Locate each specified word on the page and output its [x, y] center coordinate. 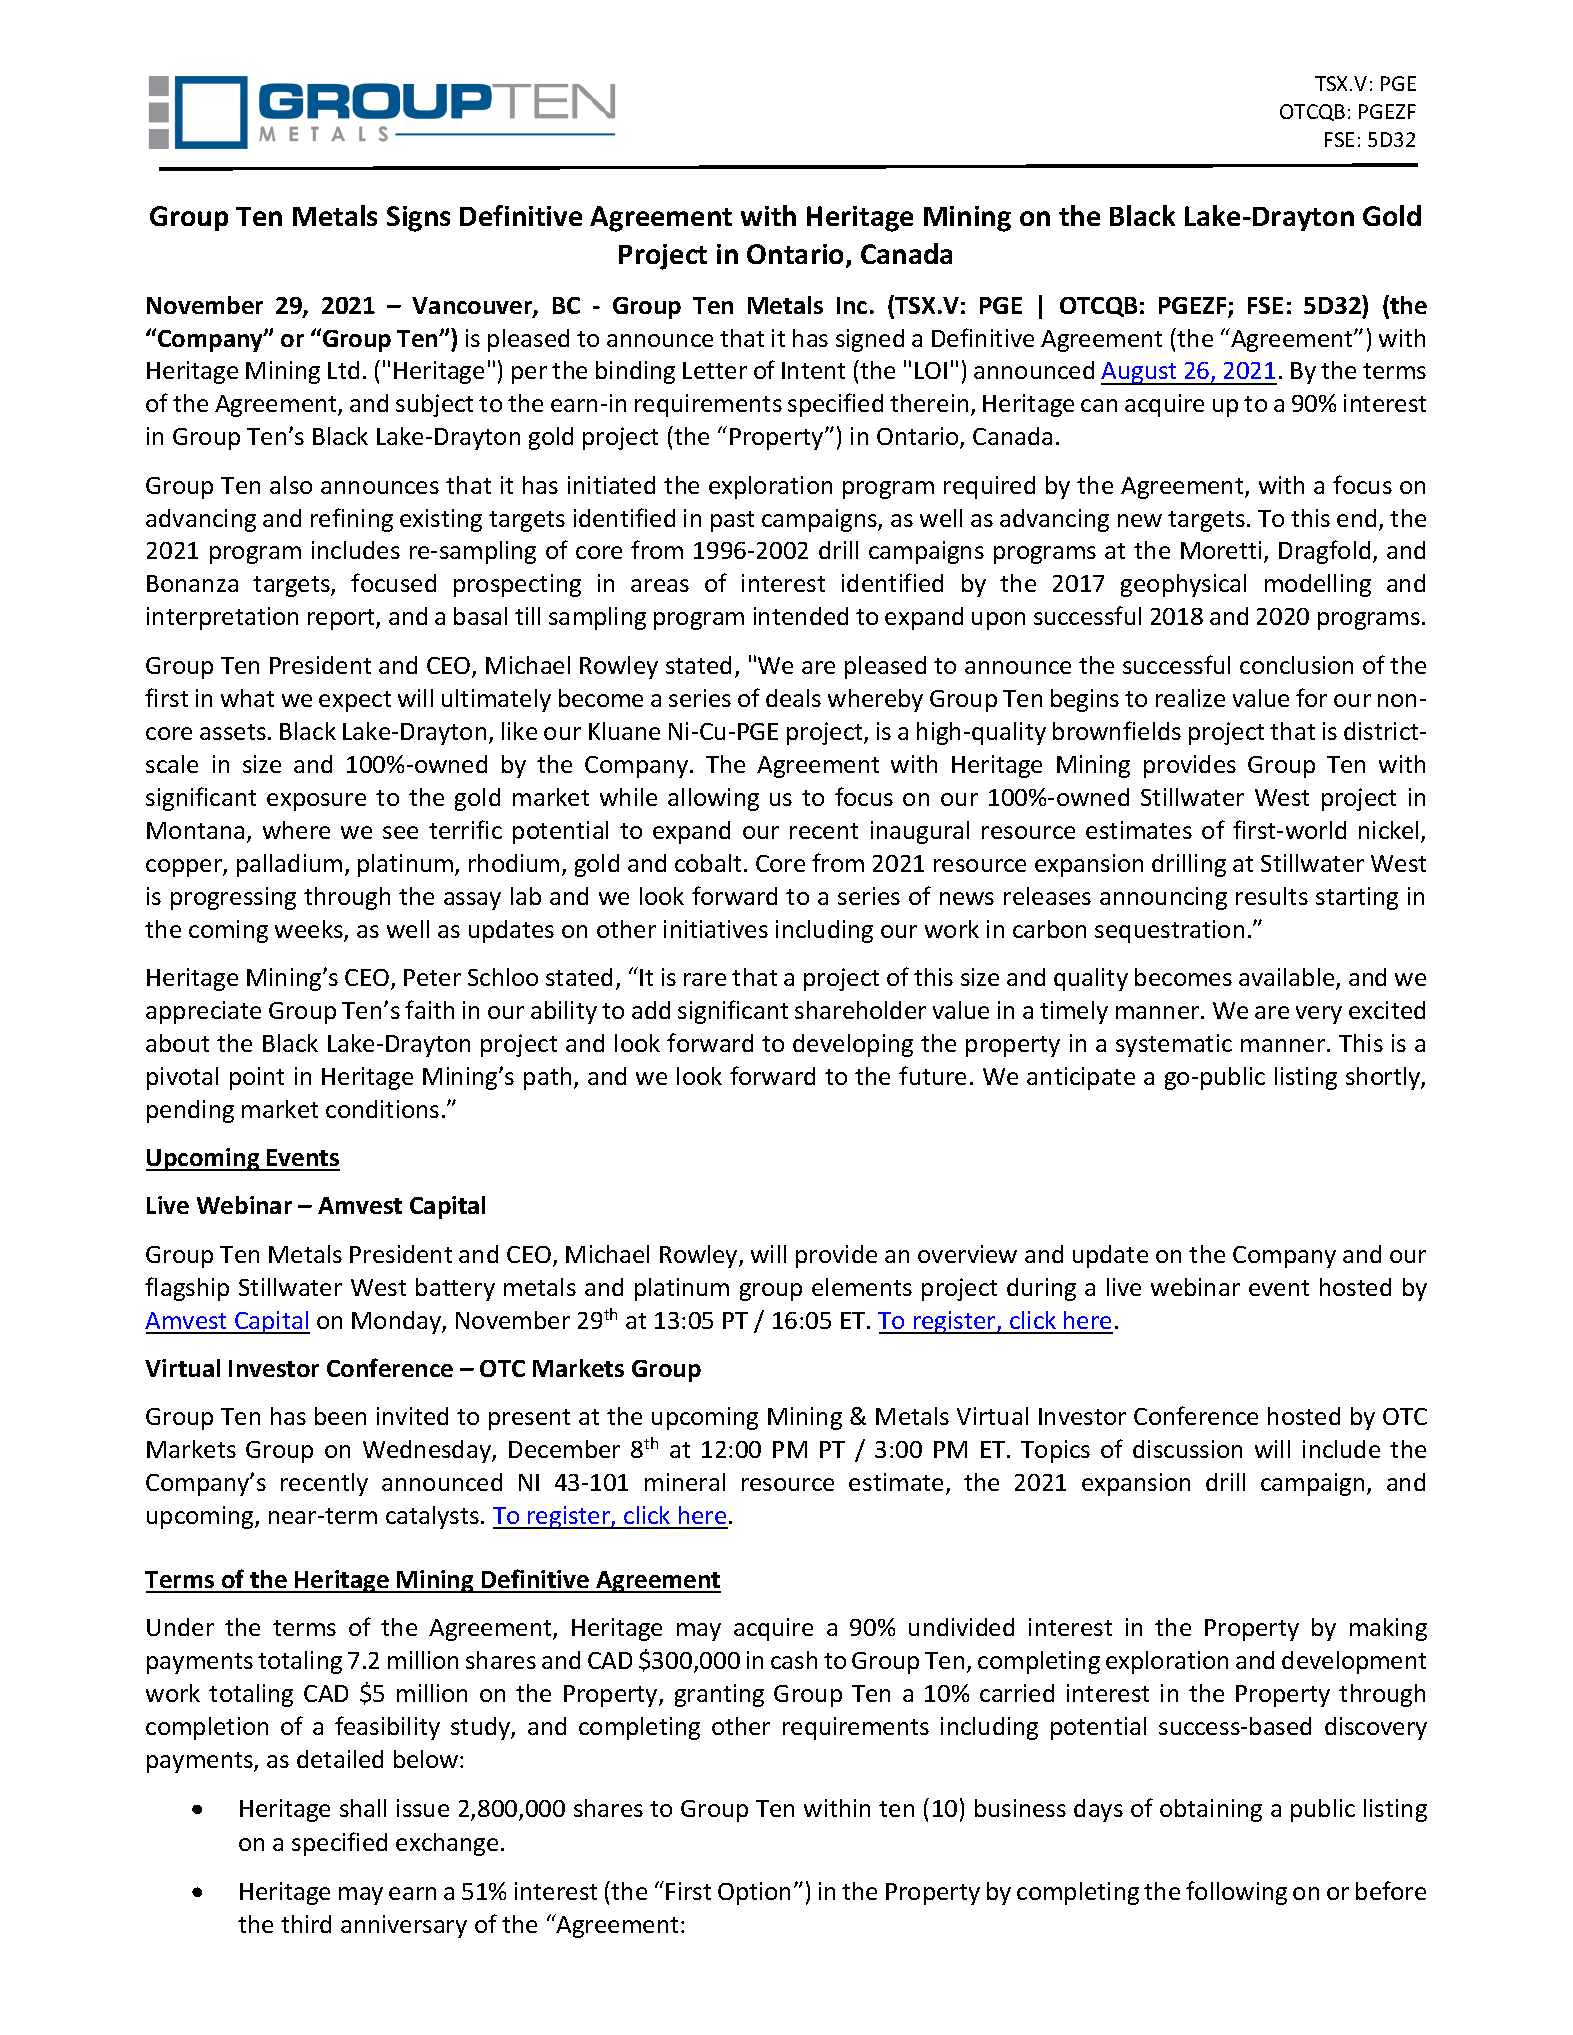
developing [853, 1045]
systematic [1174, 1045]
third [306, 1924]
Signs [418, 219]
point [257, 1078]
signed [870, 340]
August [1140, 373]
